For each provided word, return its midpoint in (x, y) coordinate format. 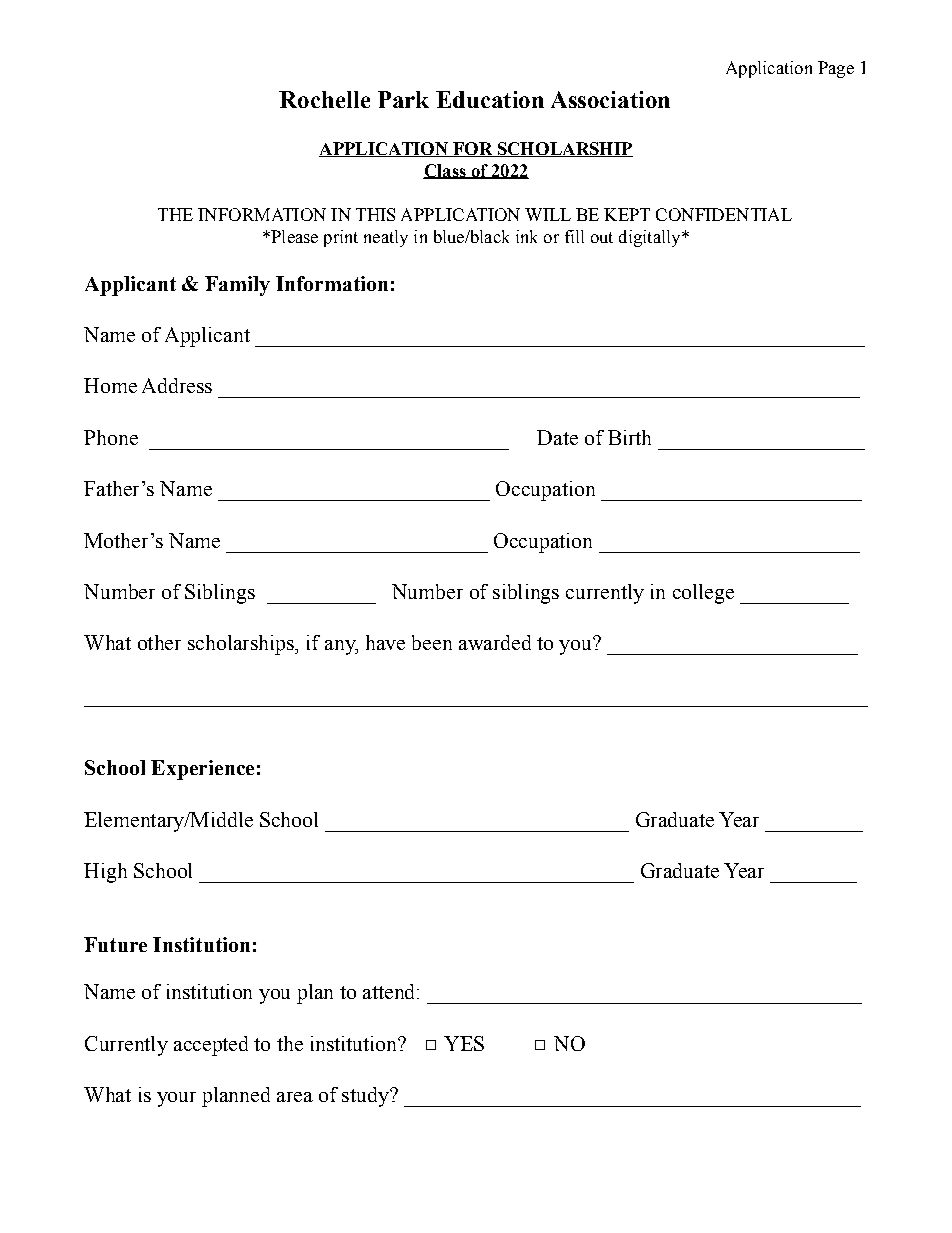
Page (836, 69)
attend (390, 991)
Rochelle (324, 99)
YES (464, 1043)
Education (490, 99)
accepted (211, 1046)
